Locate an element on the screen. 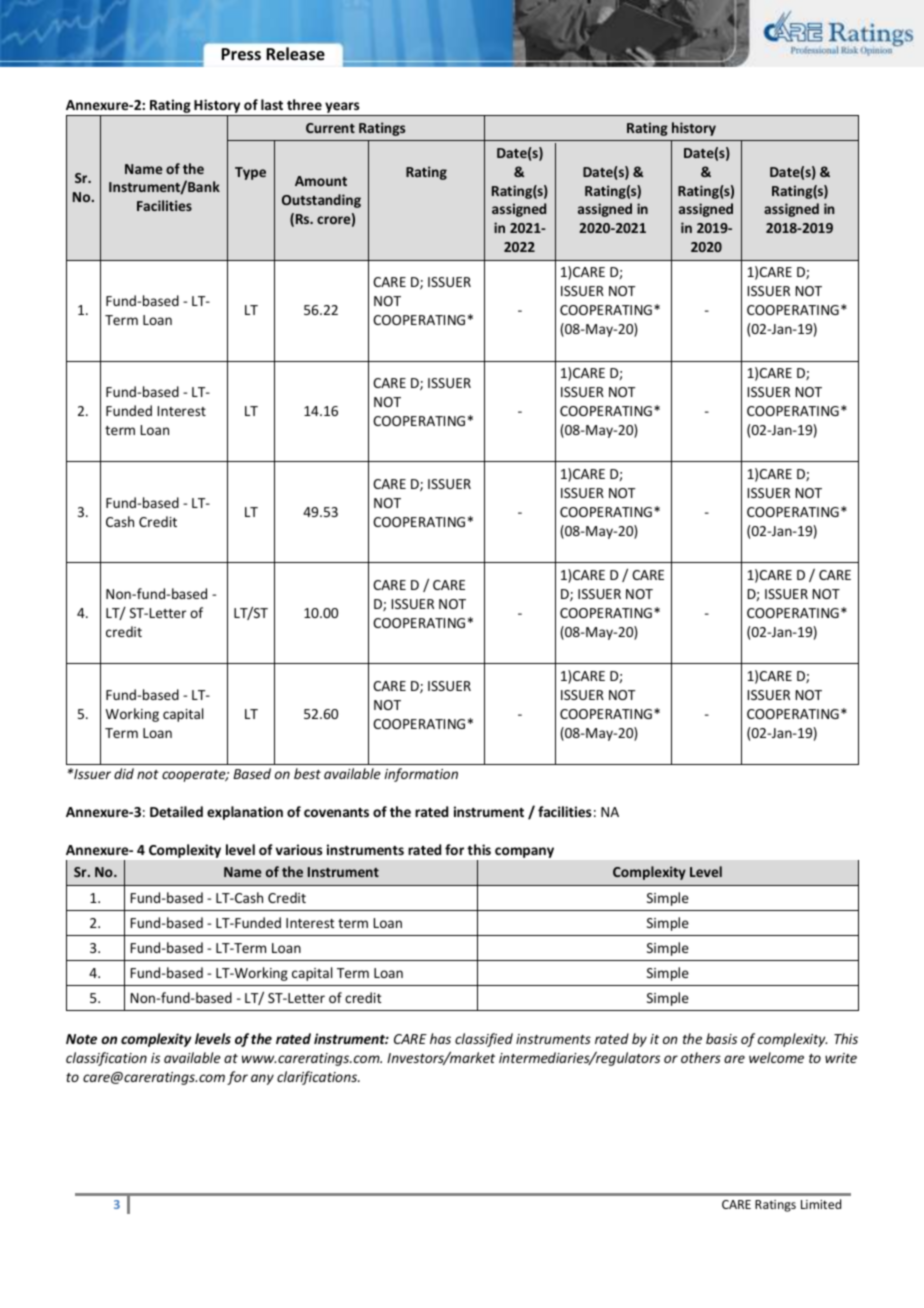 This screenshot has width=924, height=1308. Detailed is located at coordinates (176, 811).
